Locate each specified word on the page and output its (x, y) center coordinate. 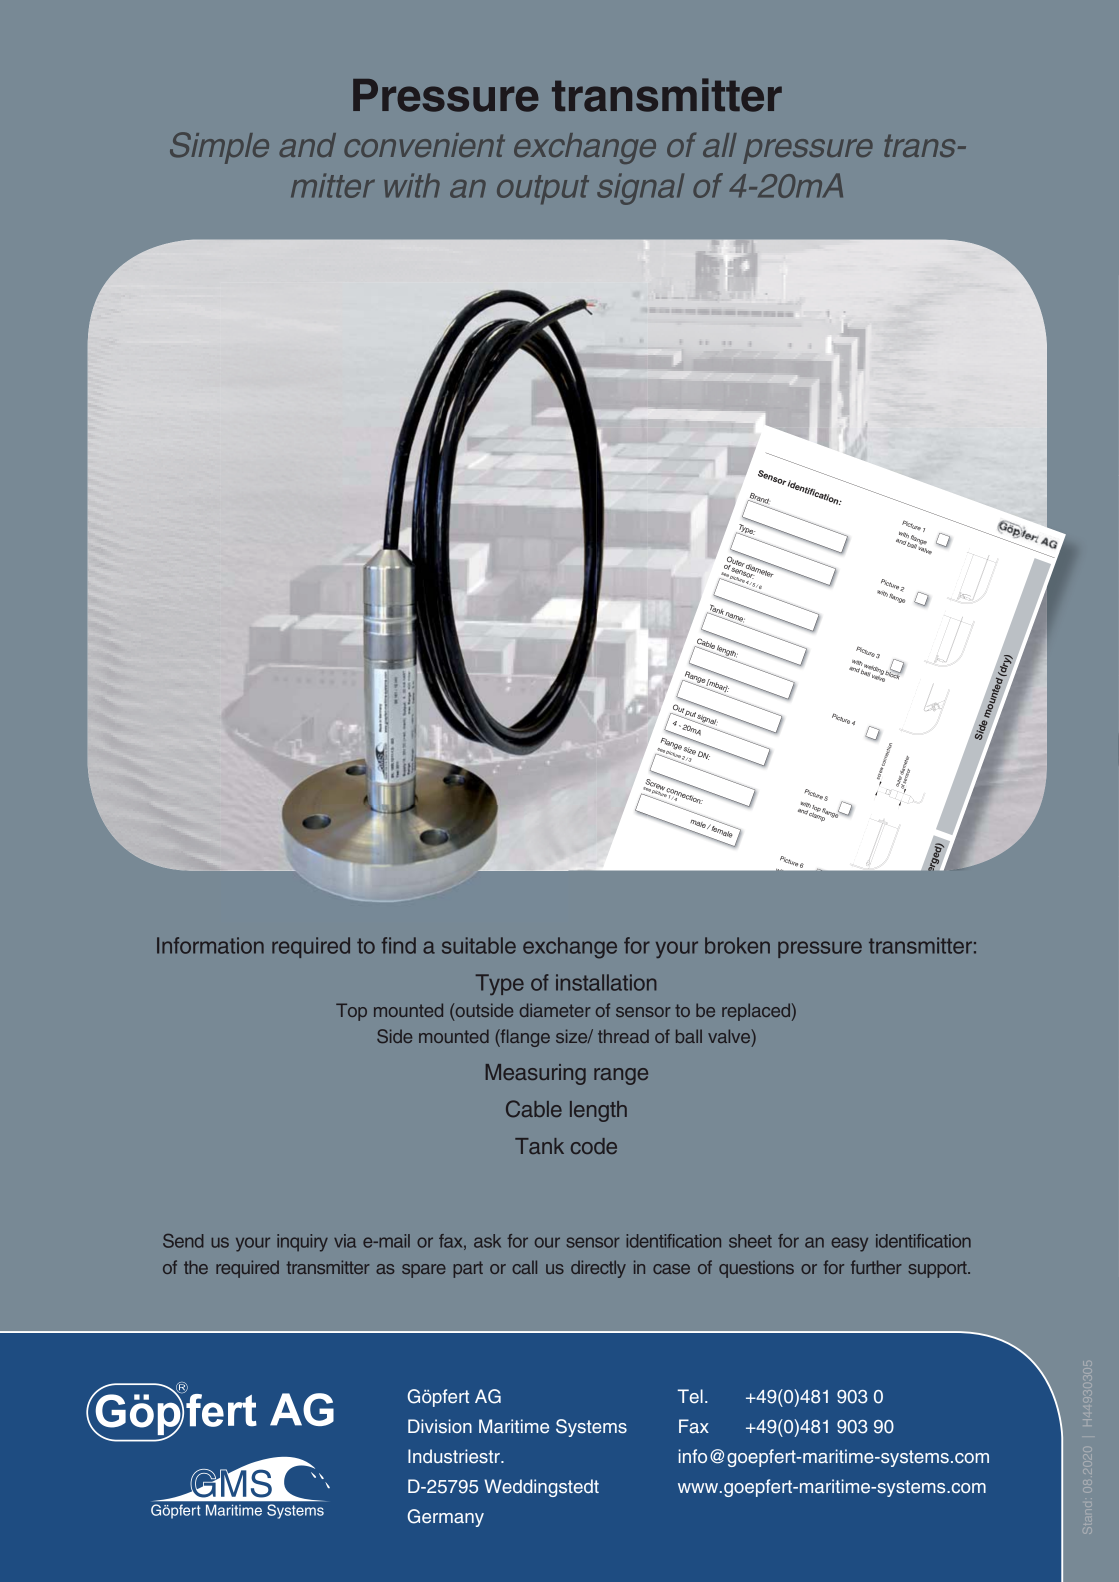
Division (440, 1426)
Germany (446, 1518)
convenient (424, 145)
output (543, 189)
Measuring (536, 1074)
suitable (479, 945)
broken (737, 945)
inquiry (302, 1243)
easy (850, 1244)
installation (606, 982)
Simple (219, 148)
